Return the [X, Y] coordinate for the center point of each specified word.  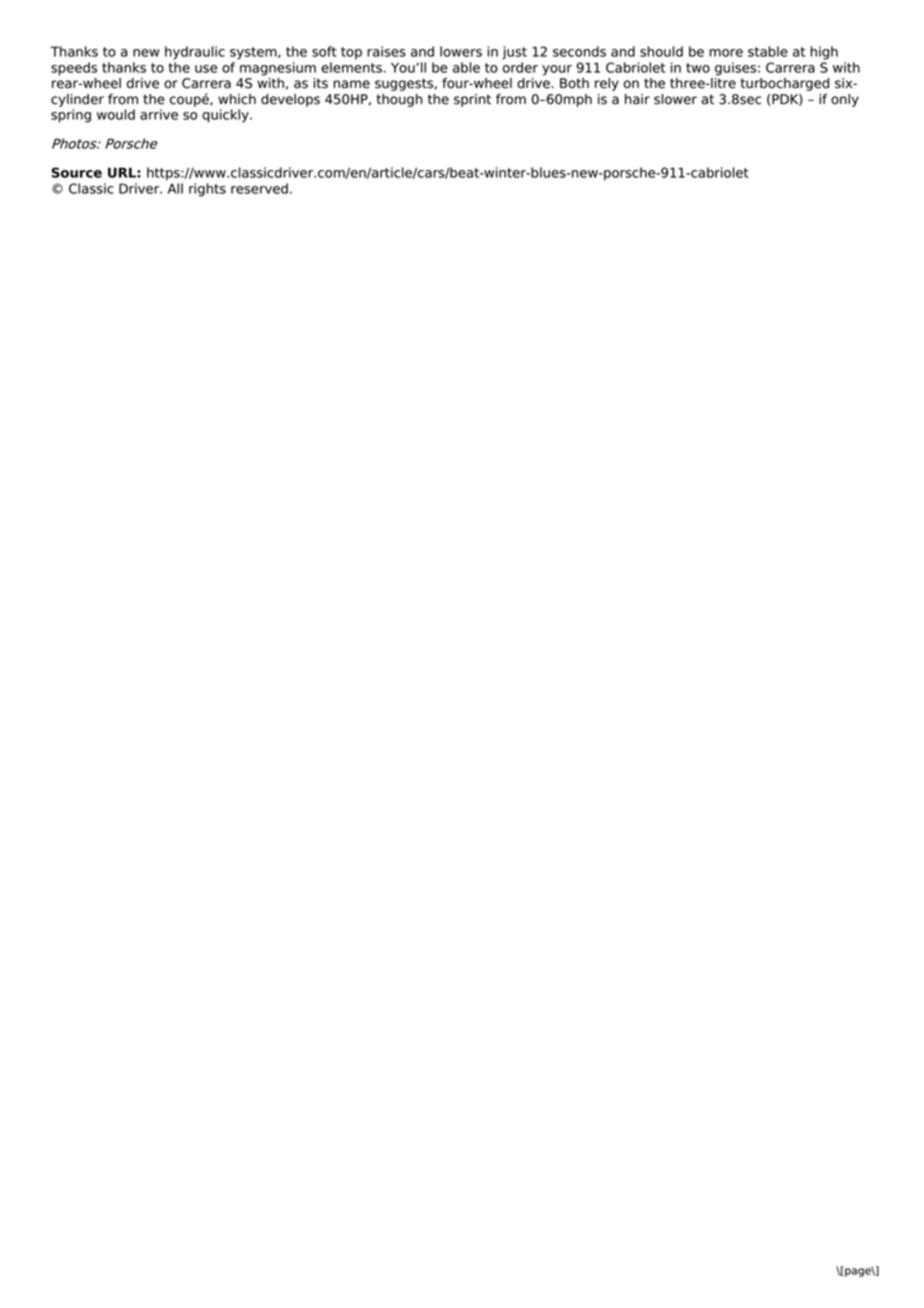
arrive [159, 114]
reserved [259, 188]
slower [675, 99]
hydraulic [195, 53]
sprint [472, 100]
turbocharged [784, 84]
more [726, 53]
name [351, 84]
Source [76, 172]
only [845, 100]
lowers [461, 51]
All [175, 188]
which [237, 99]
